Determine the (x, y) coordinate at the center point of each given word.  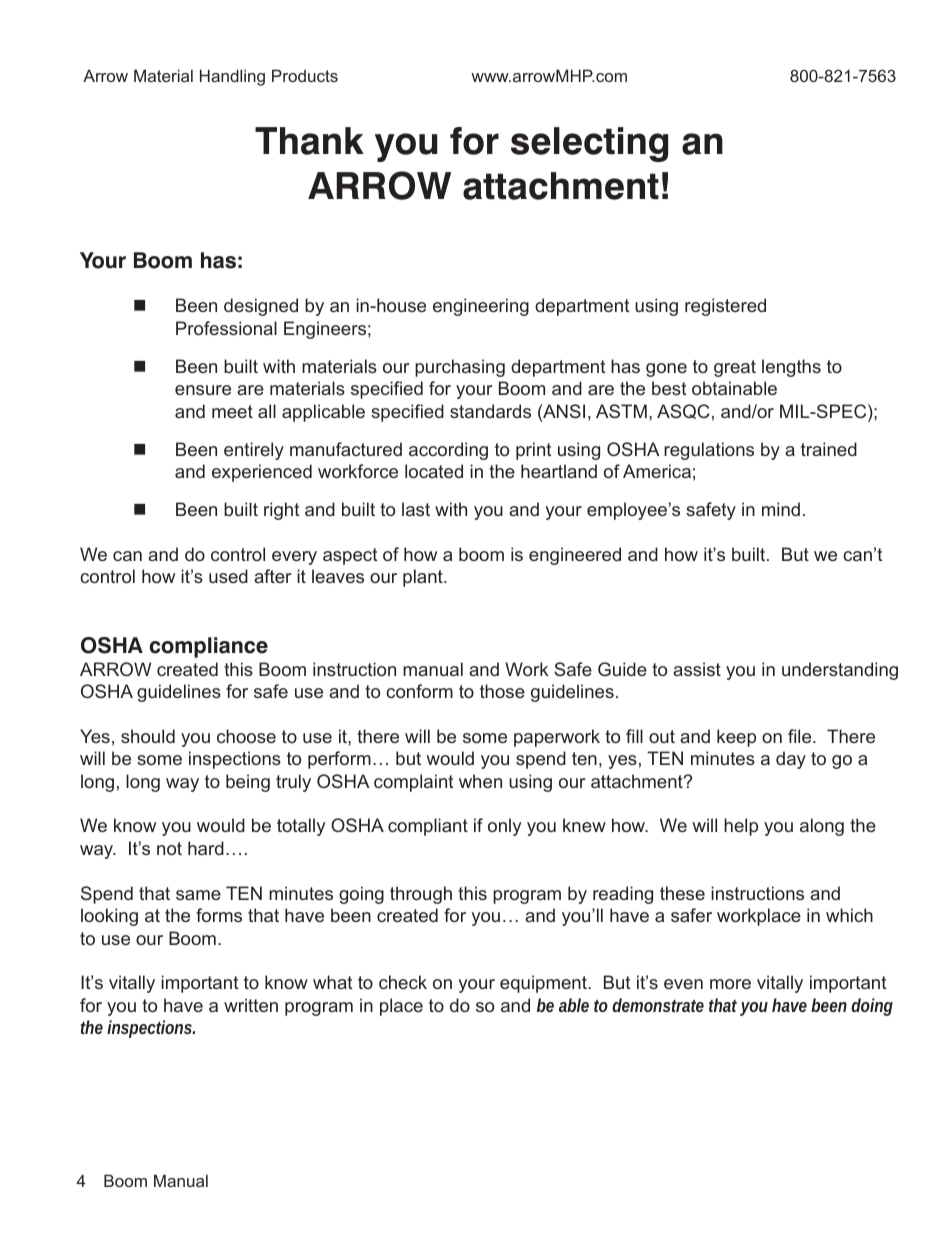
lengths (791, 368)
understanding (840, 671)
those (502, 691)
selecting (589, 144)
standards (490, 411)
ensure (203, 390)
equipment (544, 984)
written (251, 1005)
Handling (232, 77)
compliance (209, 647)
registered (725, 307)
